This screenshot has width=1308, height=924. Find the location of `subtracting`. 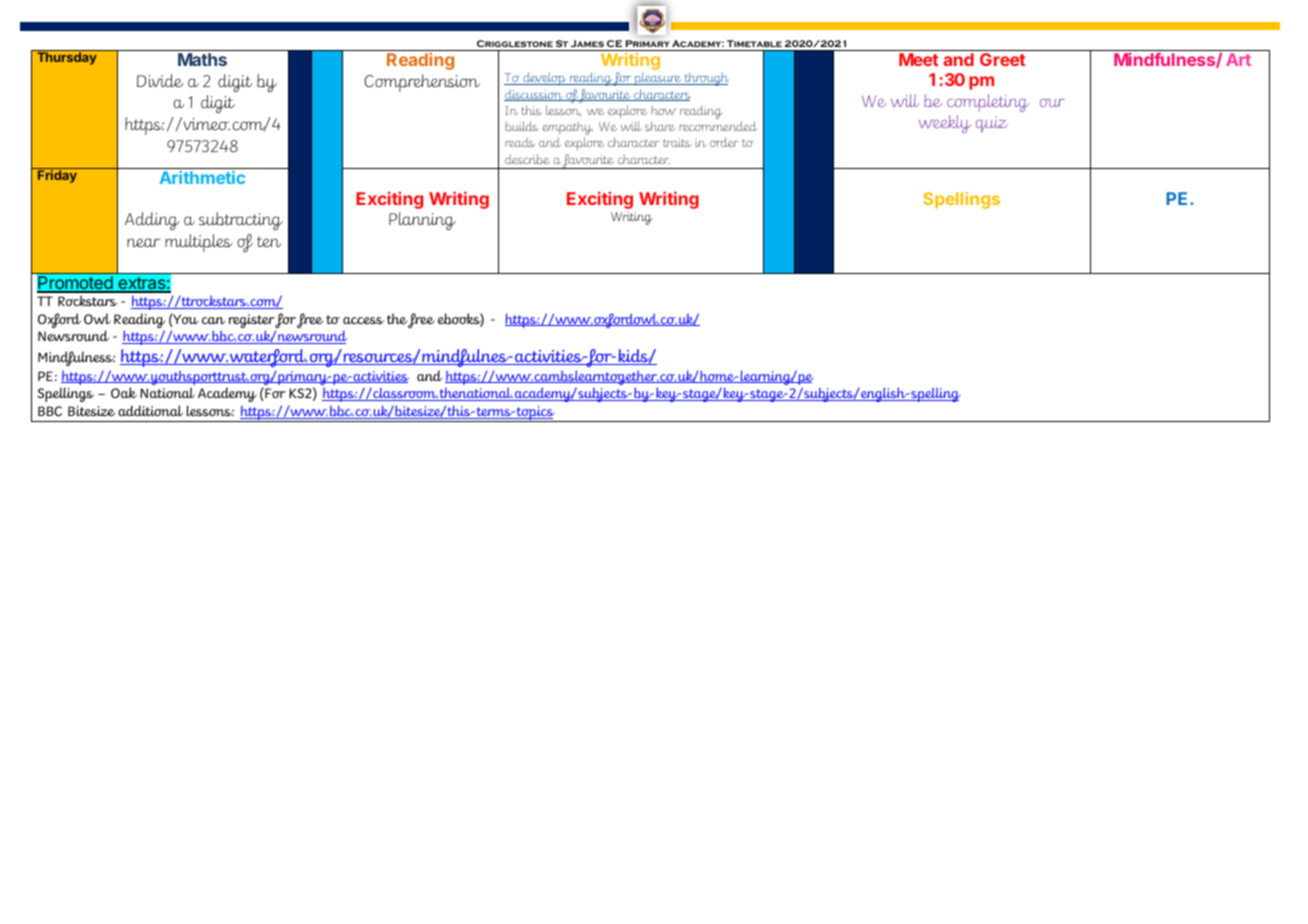

subtracting is located at coordinates (241, 221).
